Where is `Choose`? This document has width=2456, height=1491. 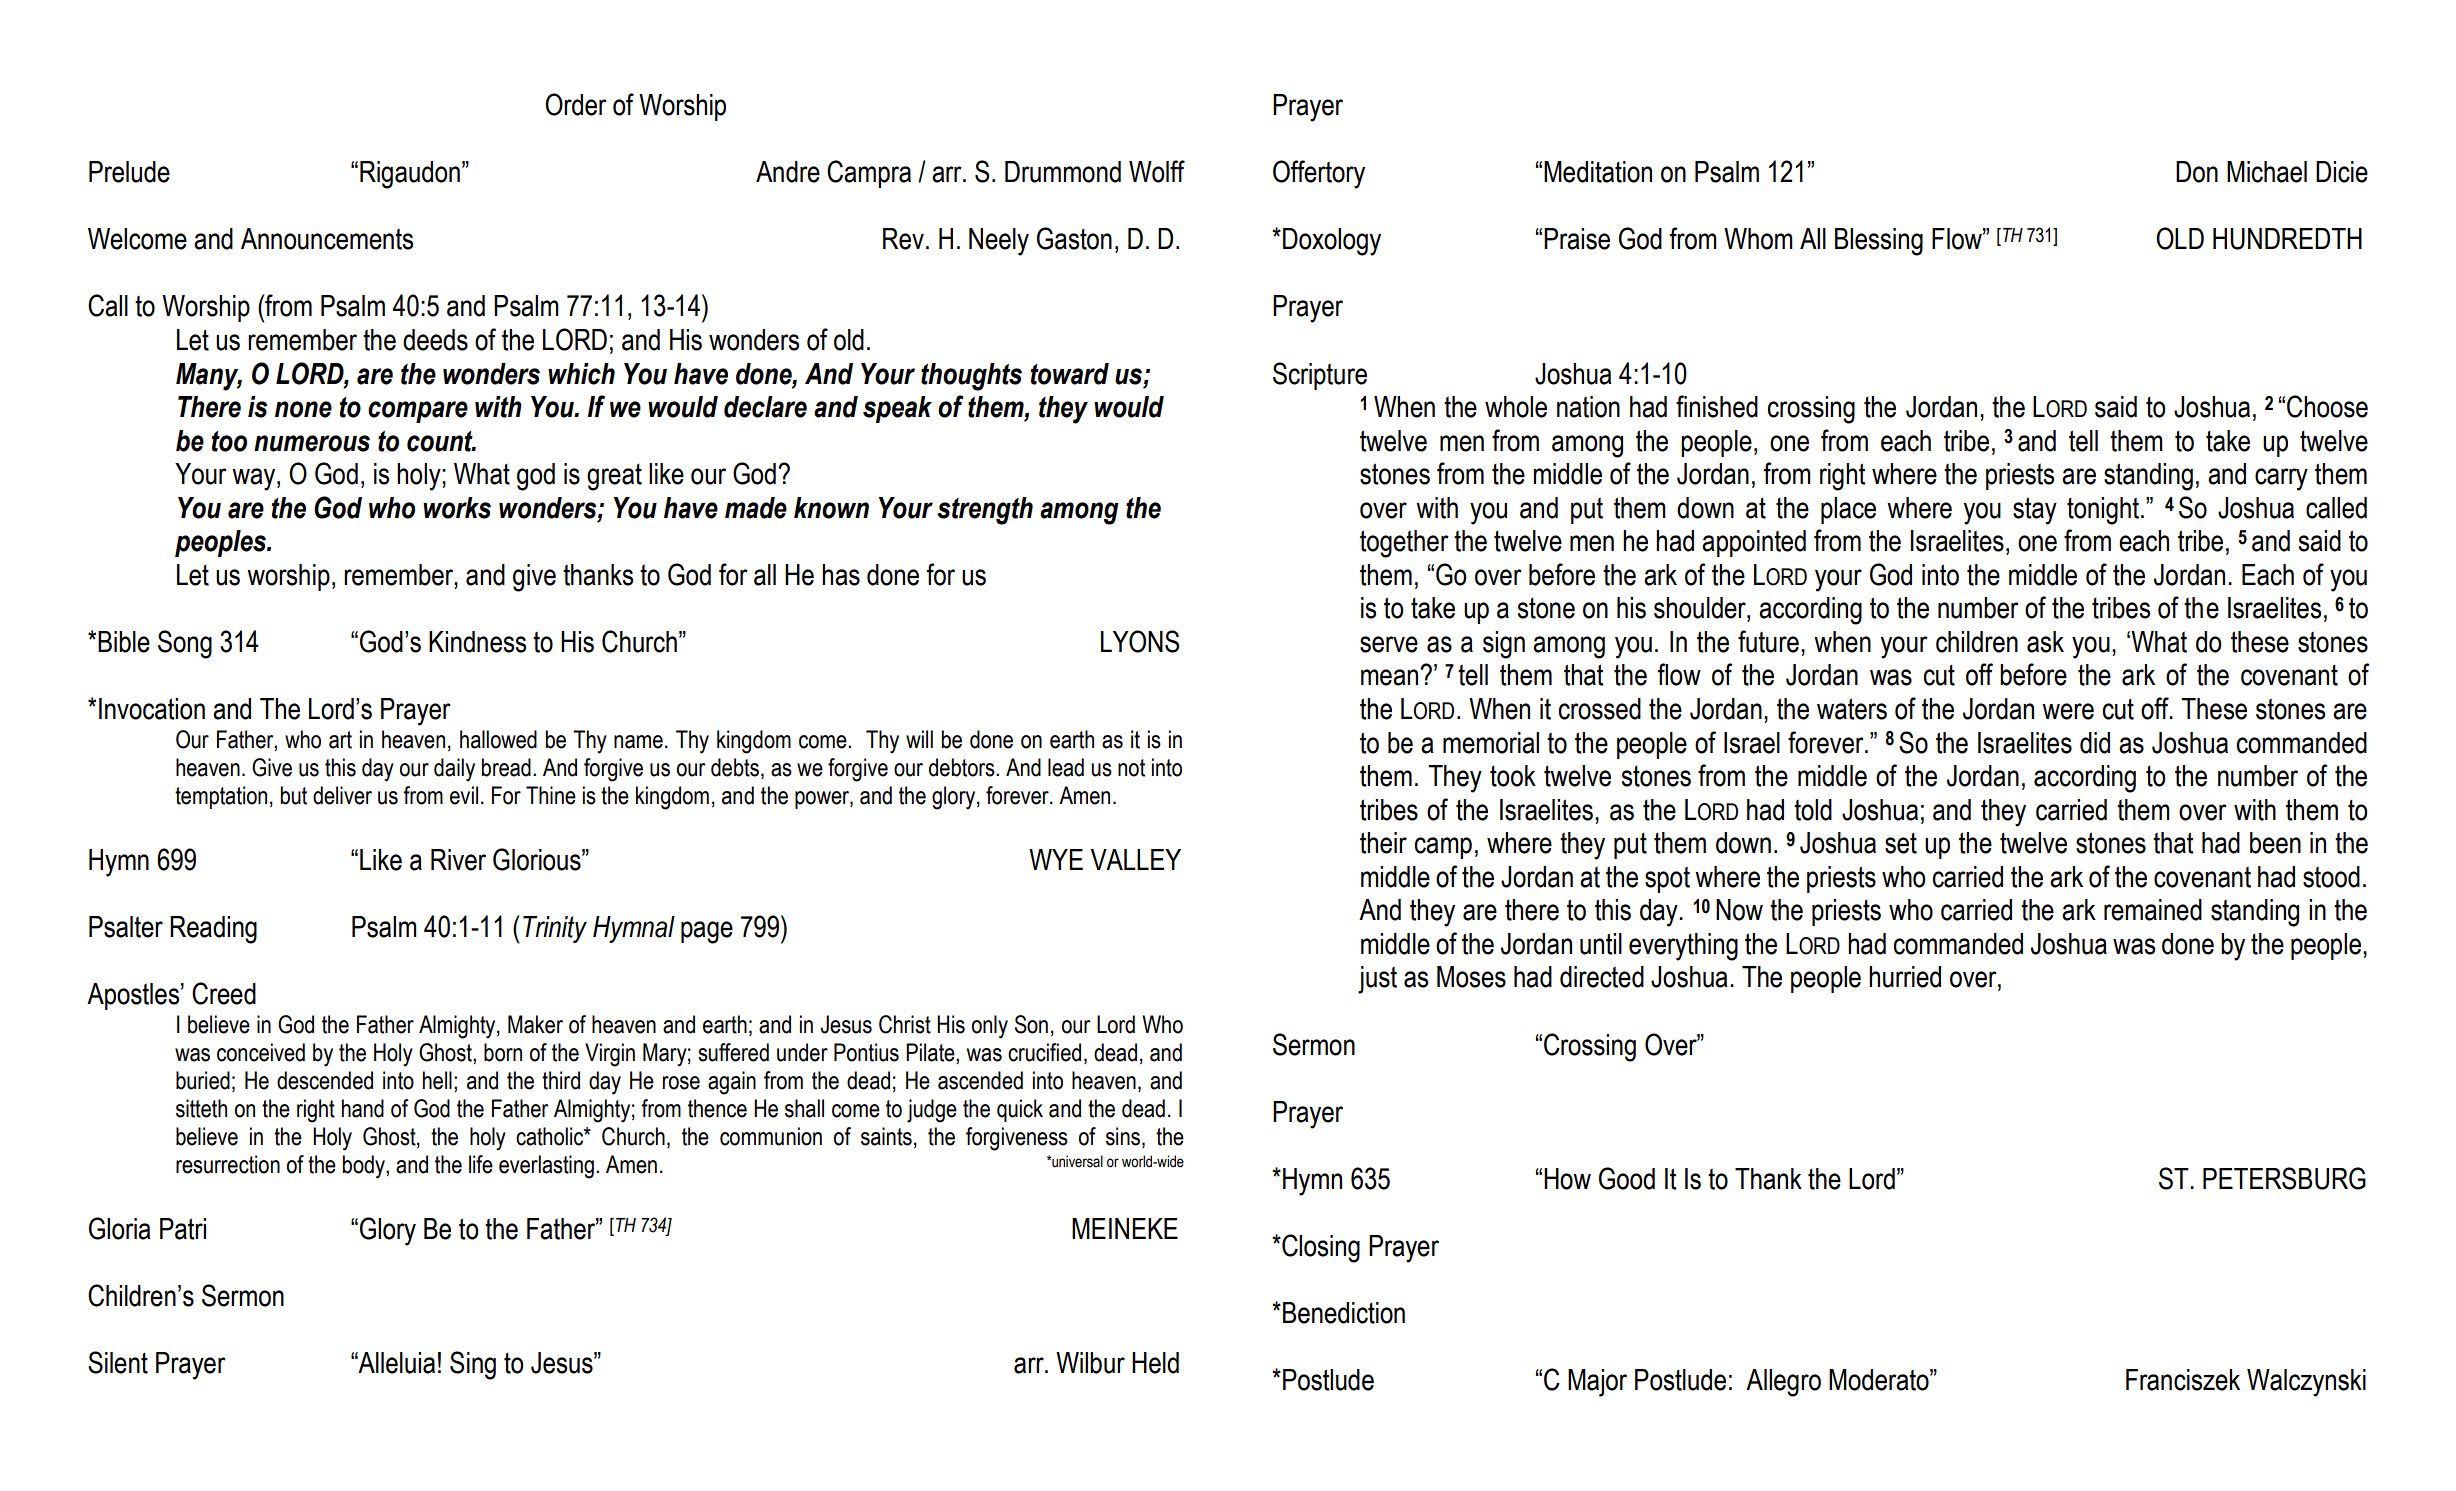 Choose is located at coordinates (2327, 406).
